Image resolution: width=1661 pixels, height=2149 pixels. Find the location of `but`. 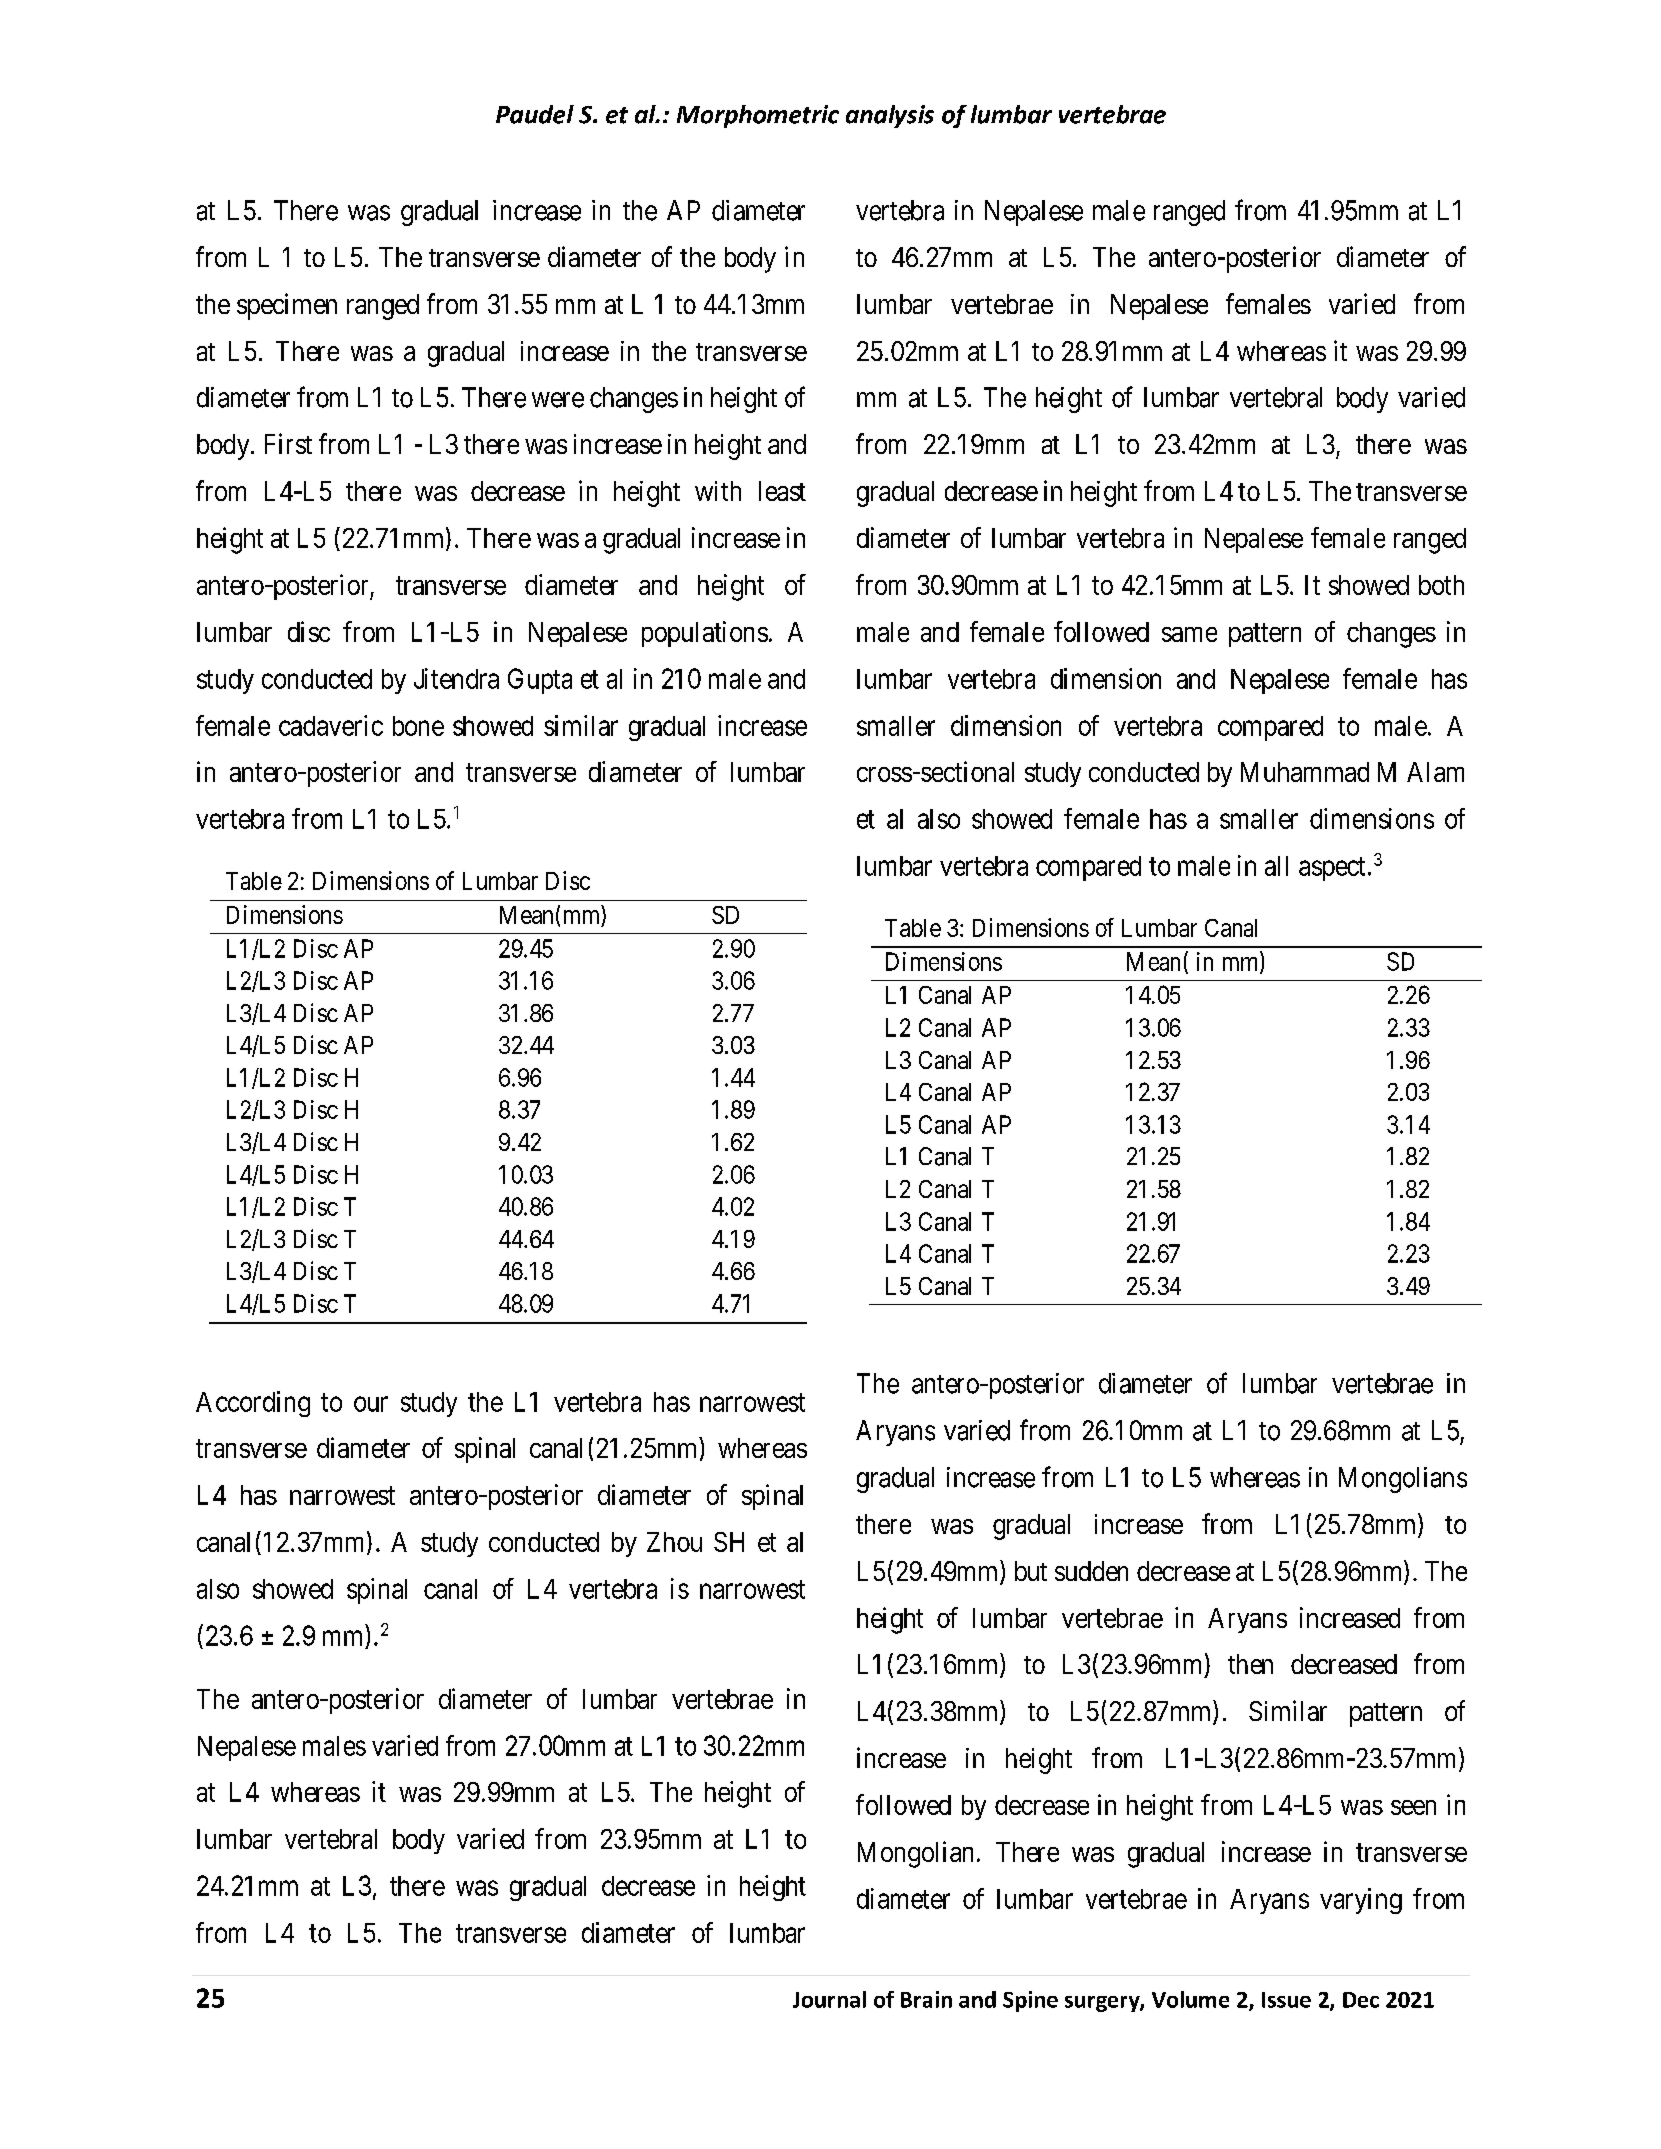

but is located at coordinates (1031, 1571).
